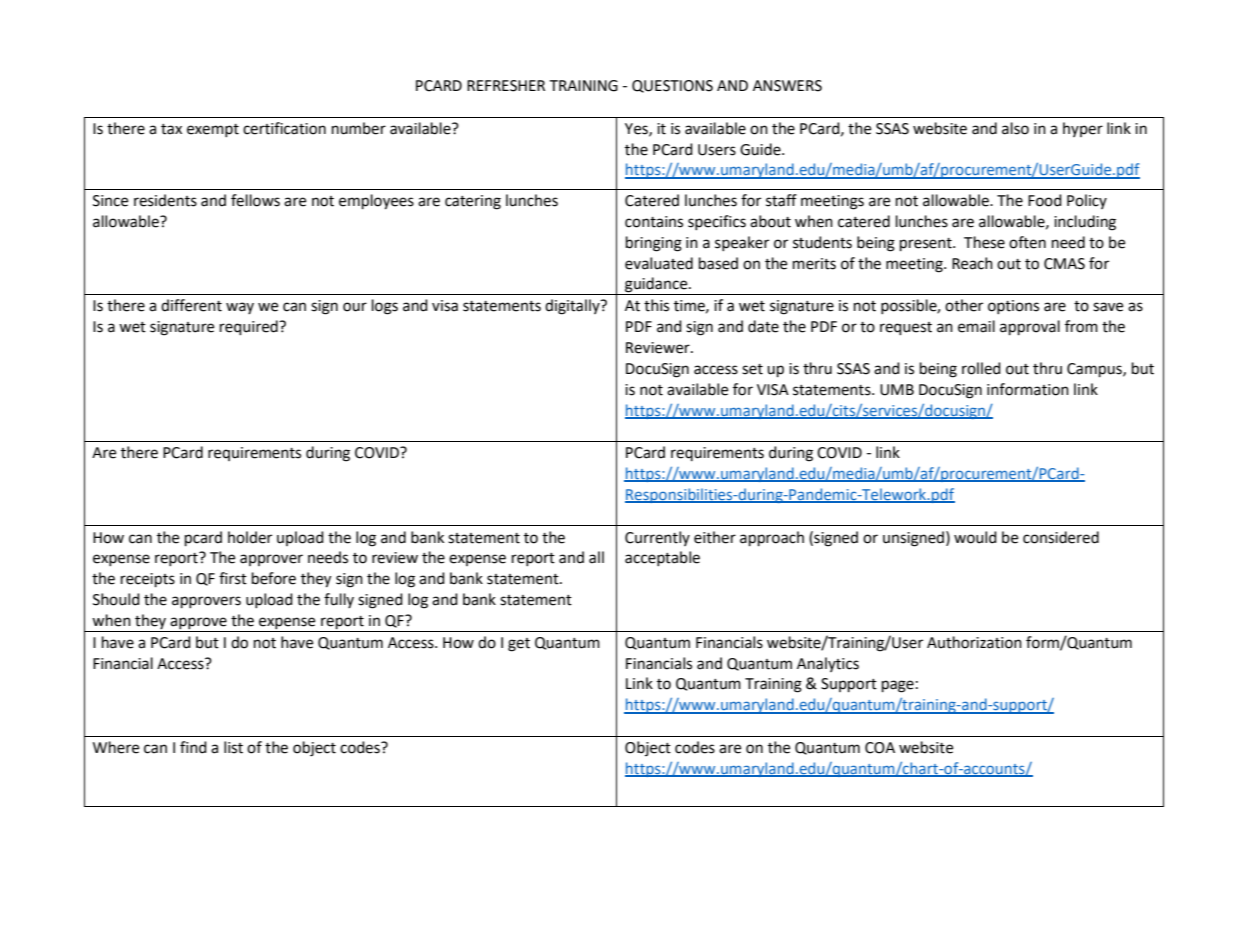  What do you see at coordinates (662, 558) in the page?
I see `acceptable` at bounding box center [662, 558].
